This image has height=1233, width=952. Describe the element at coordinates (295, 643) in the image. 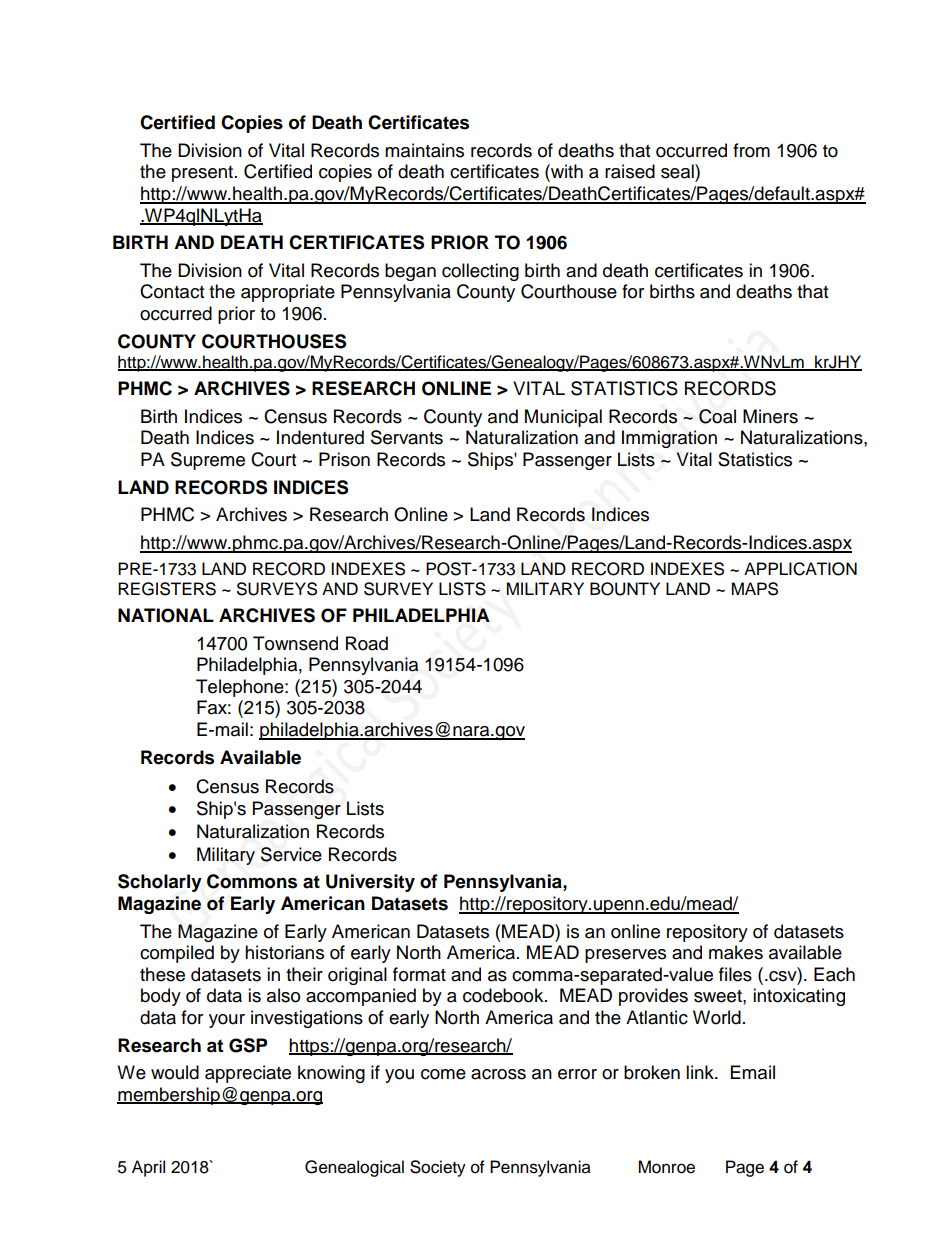

I see `Townsend` at that location.
